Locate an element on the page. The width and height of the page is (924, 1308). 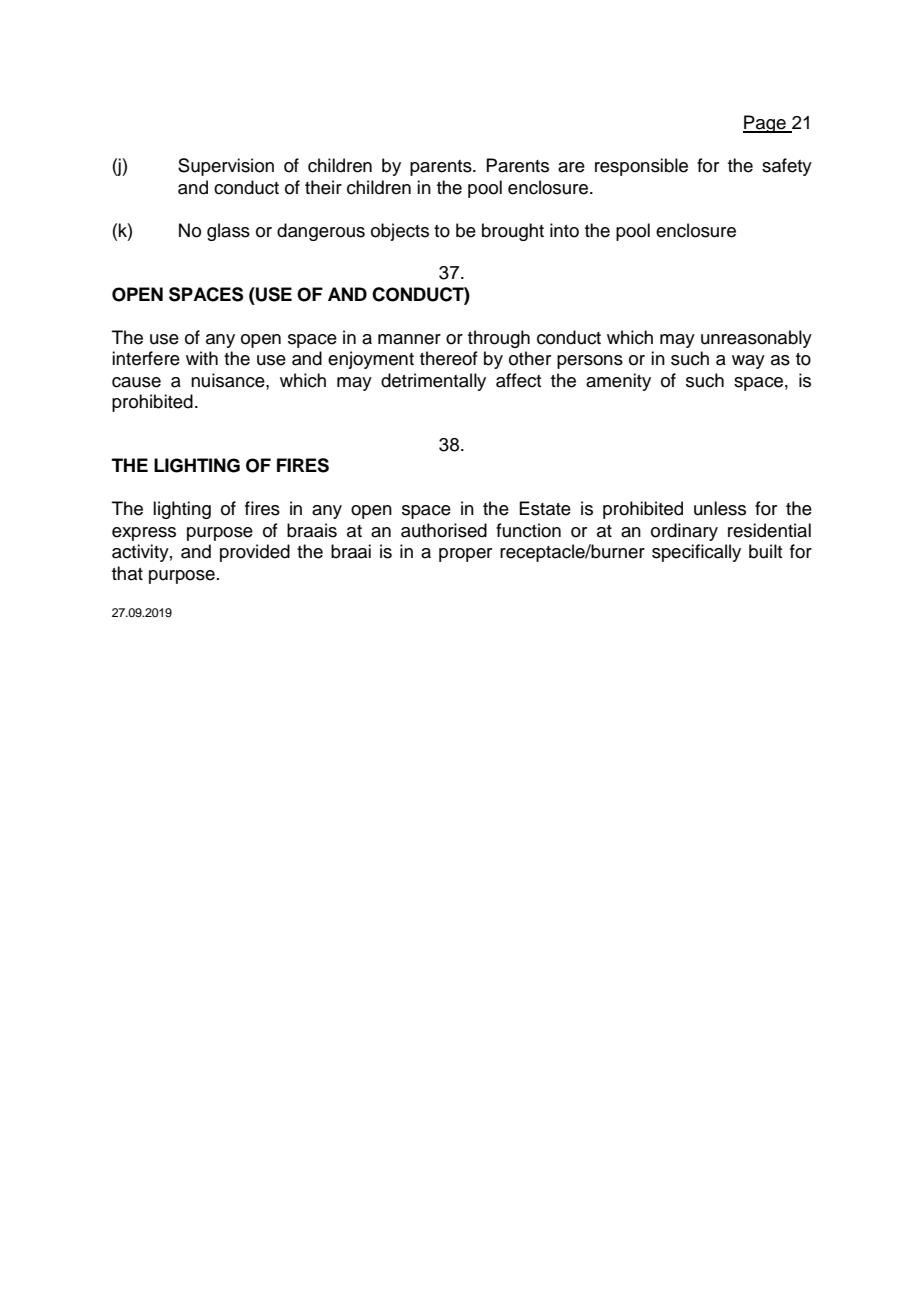
their is located at coordinates (323, 187).
